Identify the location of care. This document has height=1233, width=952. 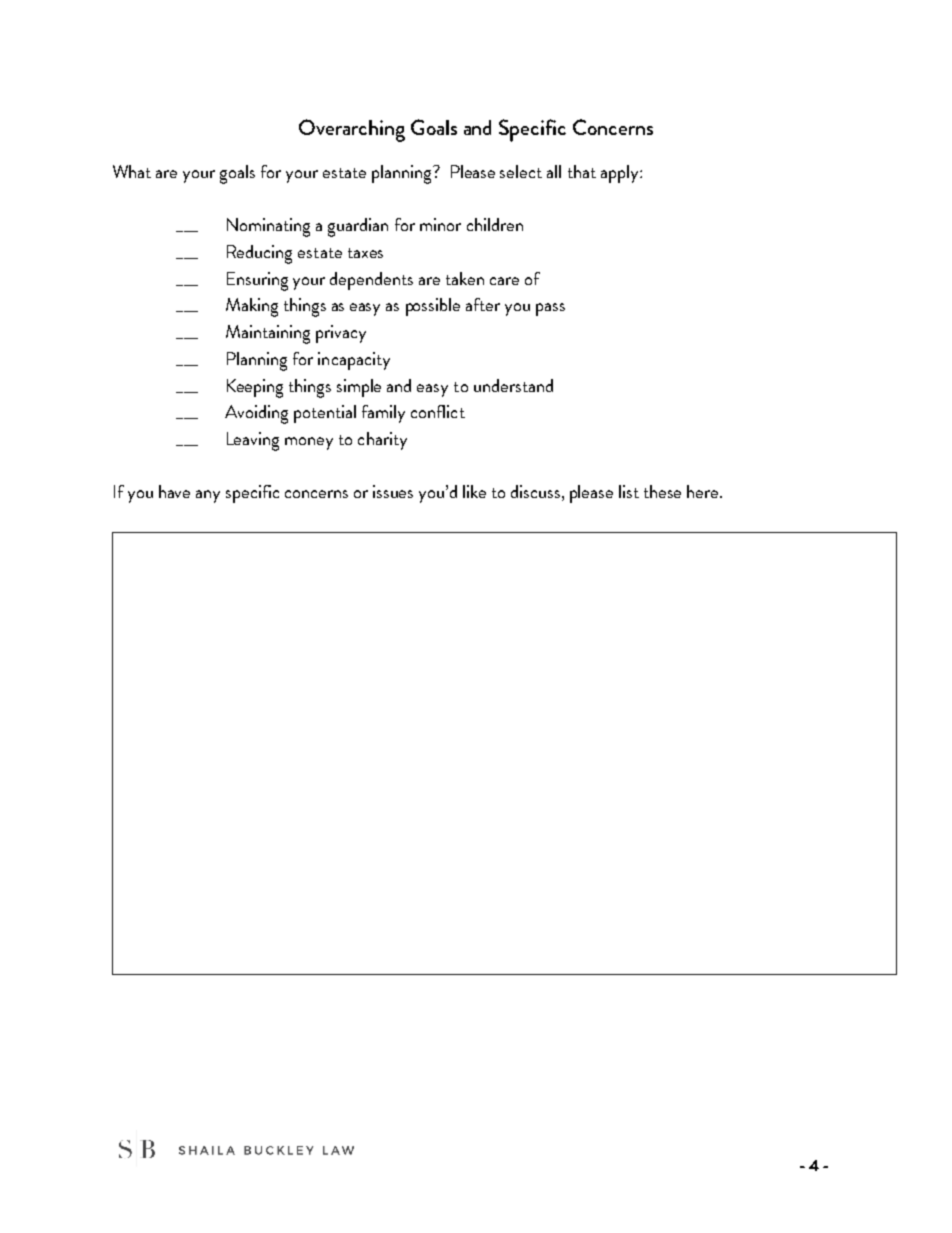
(504, 281).
